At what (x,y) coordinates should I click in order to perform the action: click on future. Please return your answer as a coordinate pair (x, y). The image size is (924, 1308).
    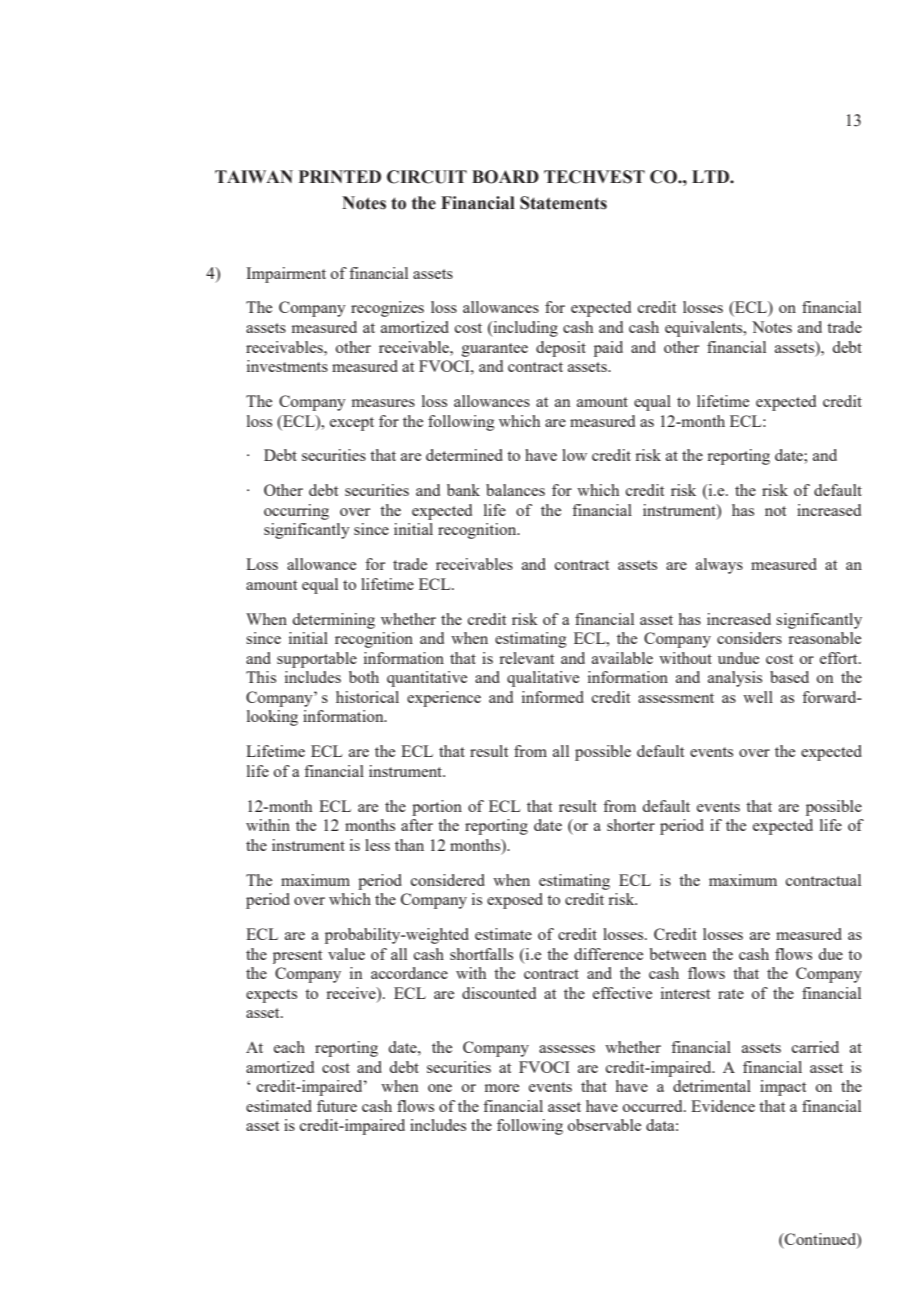
    Looking at the image, I should click on (337, 1106).
